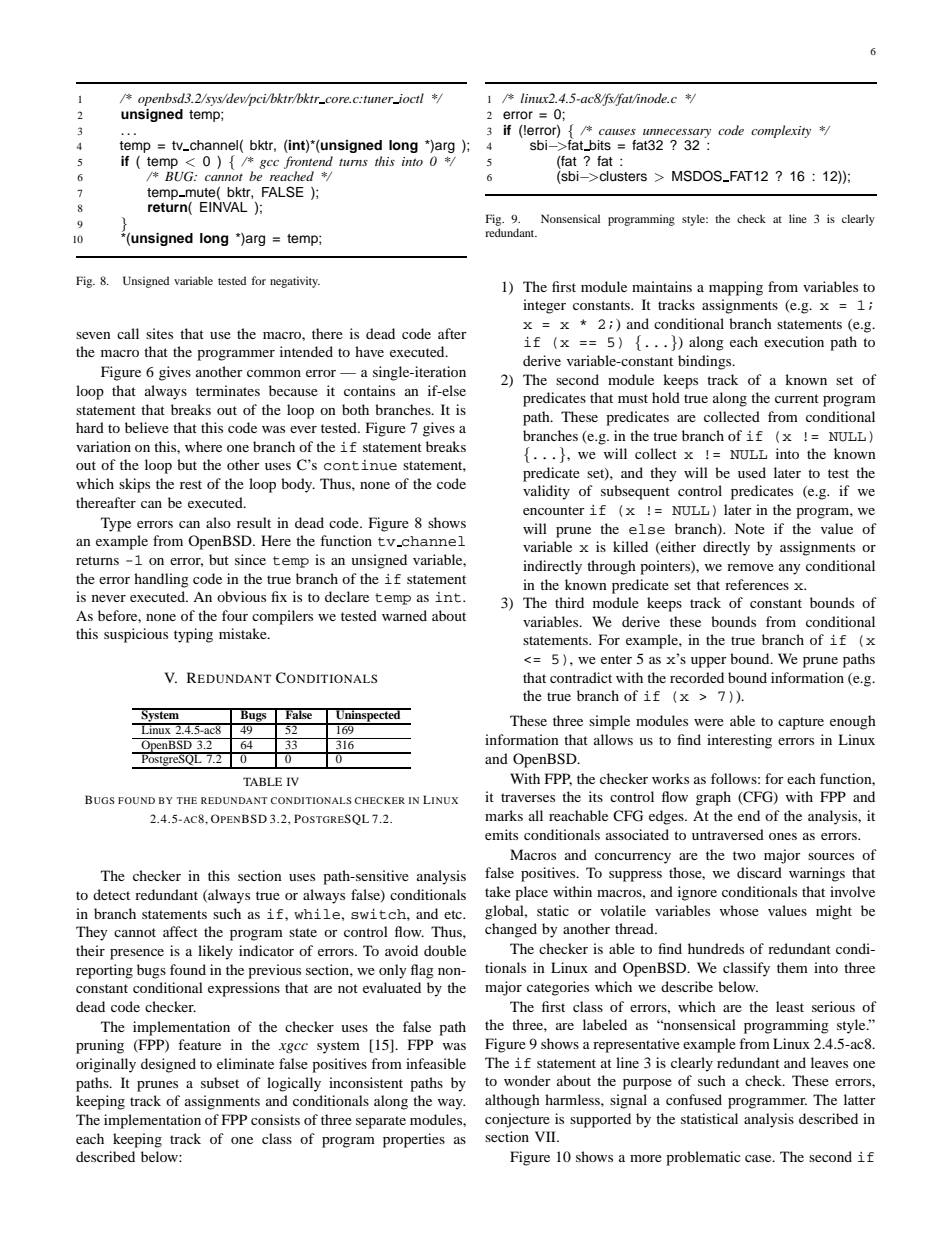 The image size is (952, 1233). I want to click on subset, so click(220, 1082).
